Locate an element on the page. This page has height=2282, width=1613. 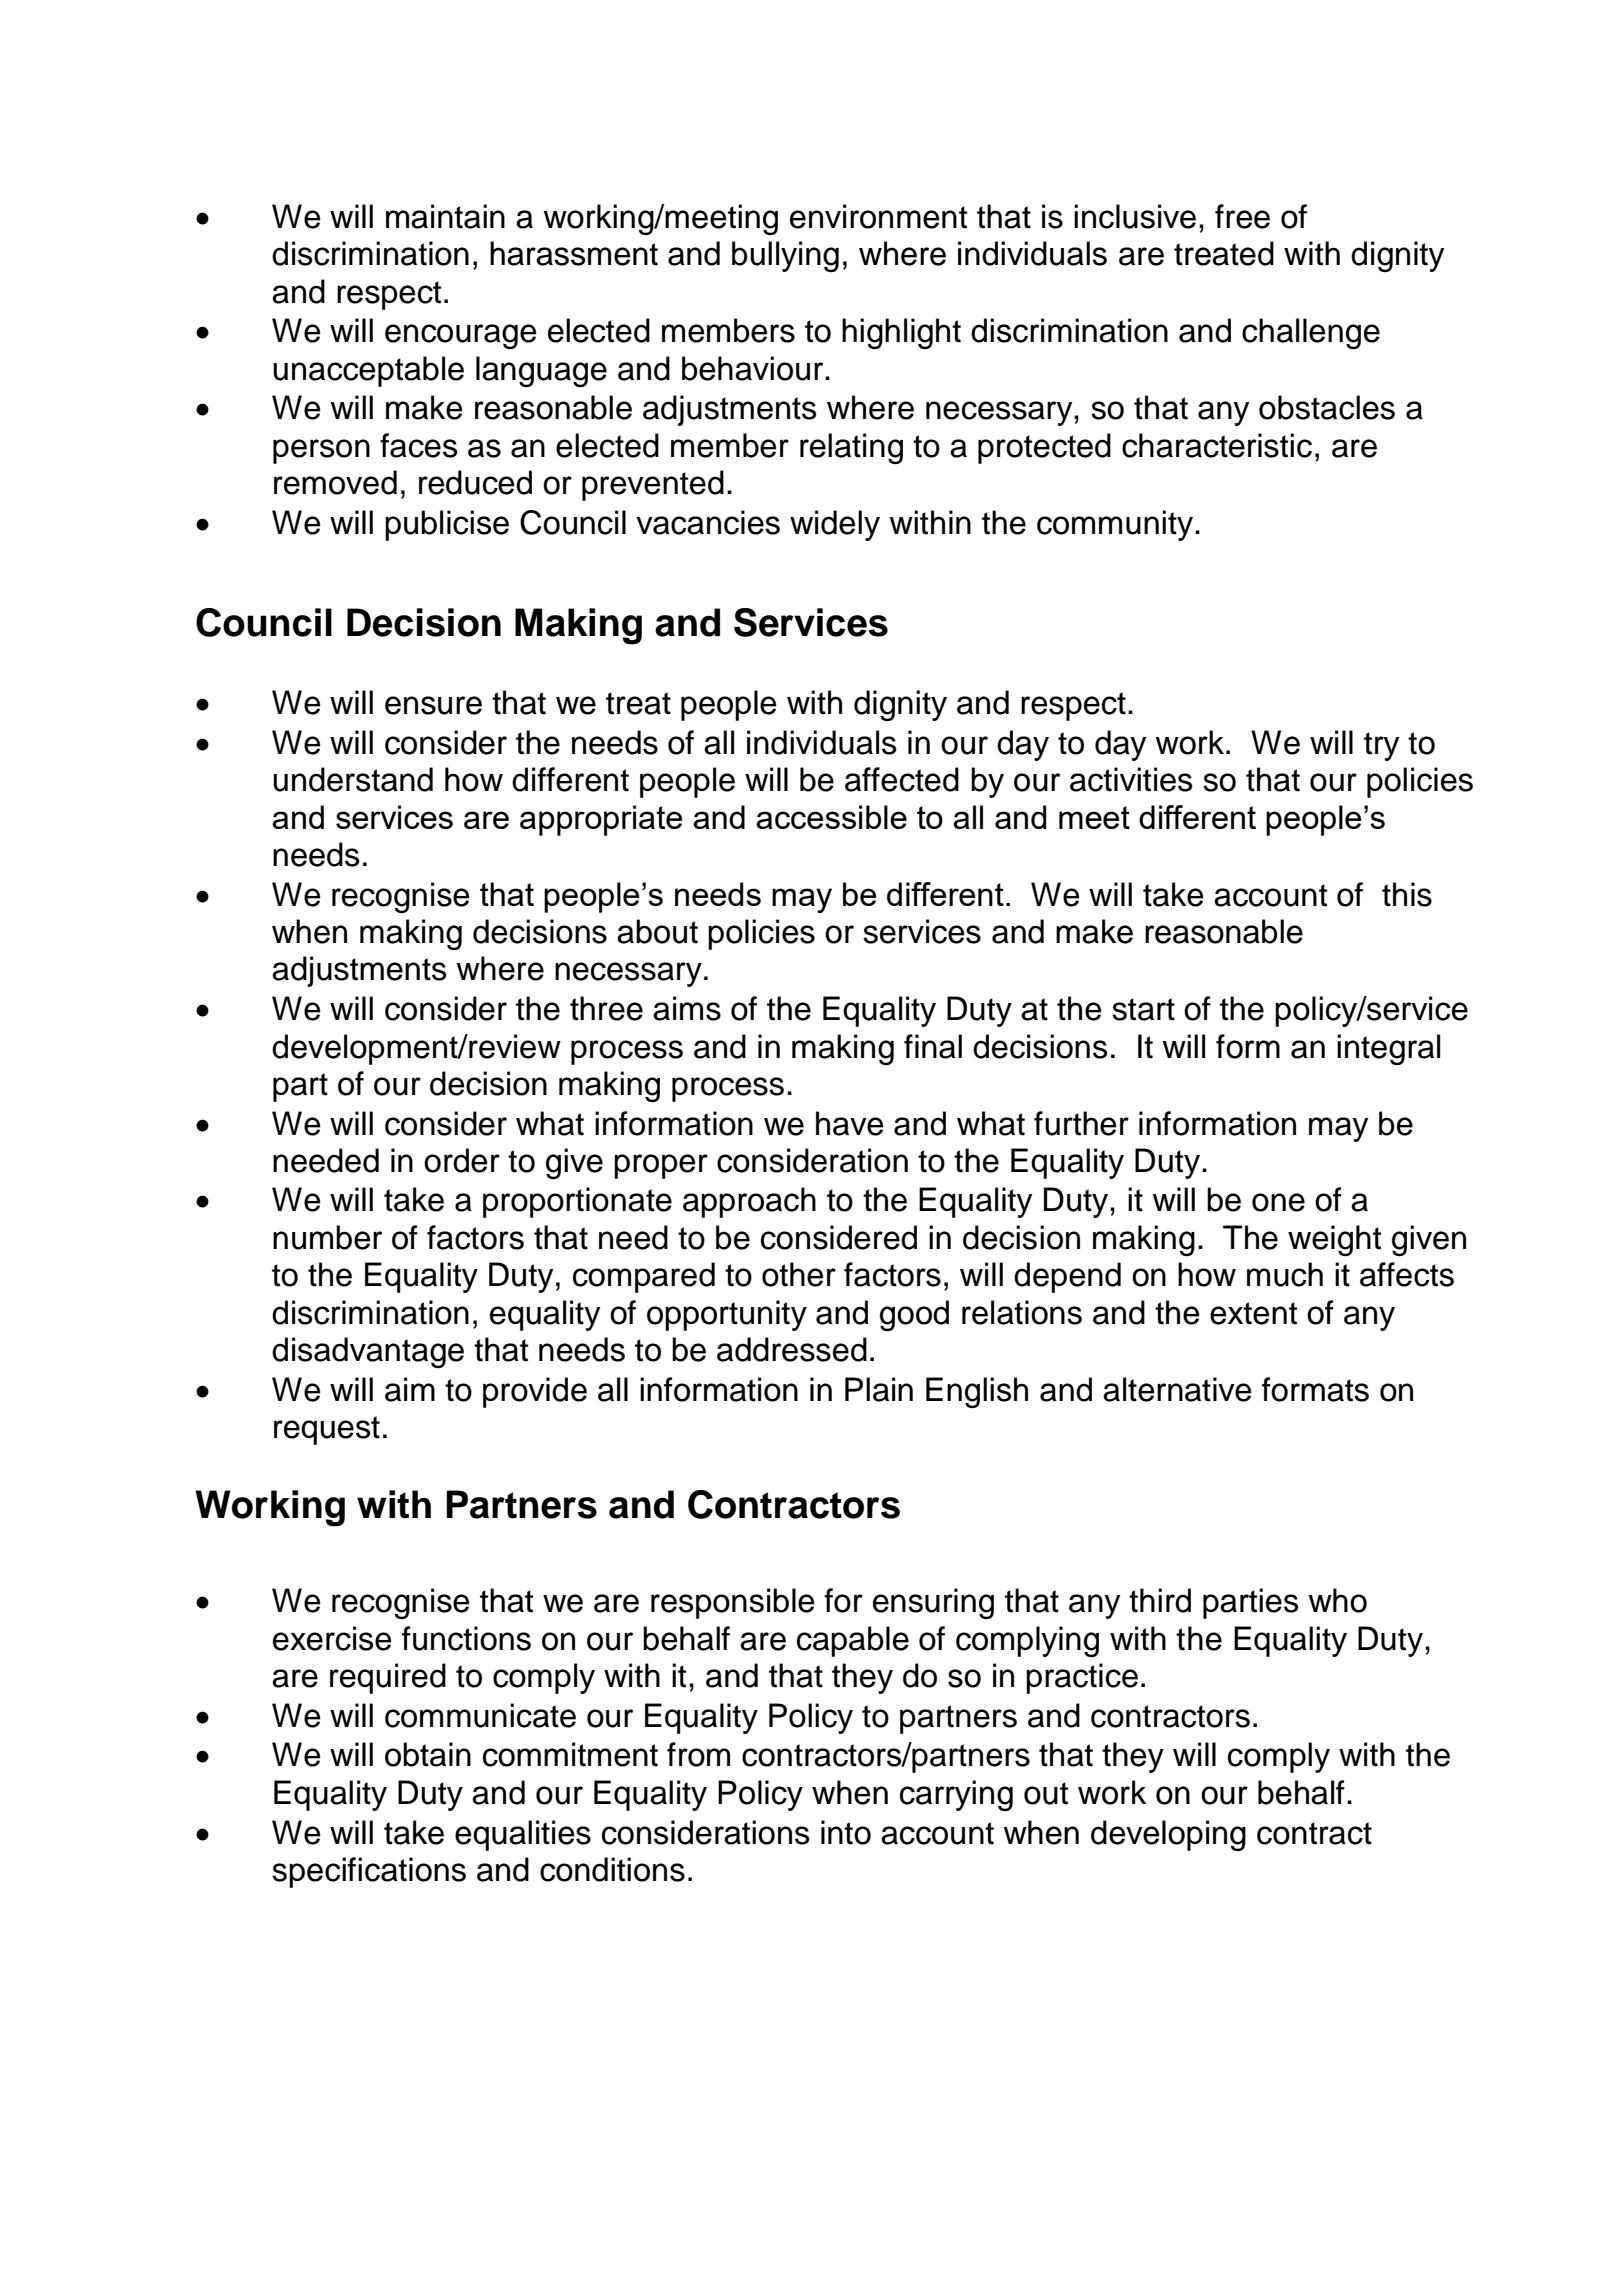
environment is located at coordinates (878, 216).
